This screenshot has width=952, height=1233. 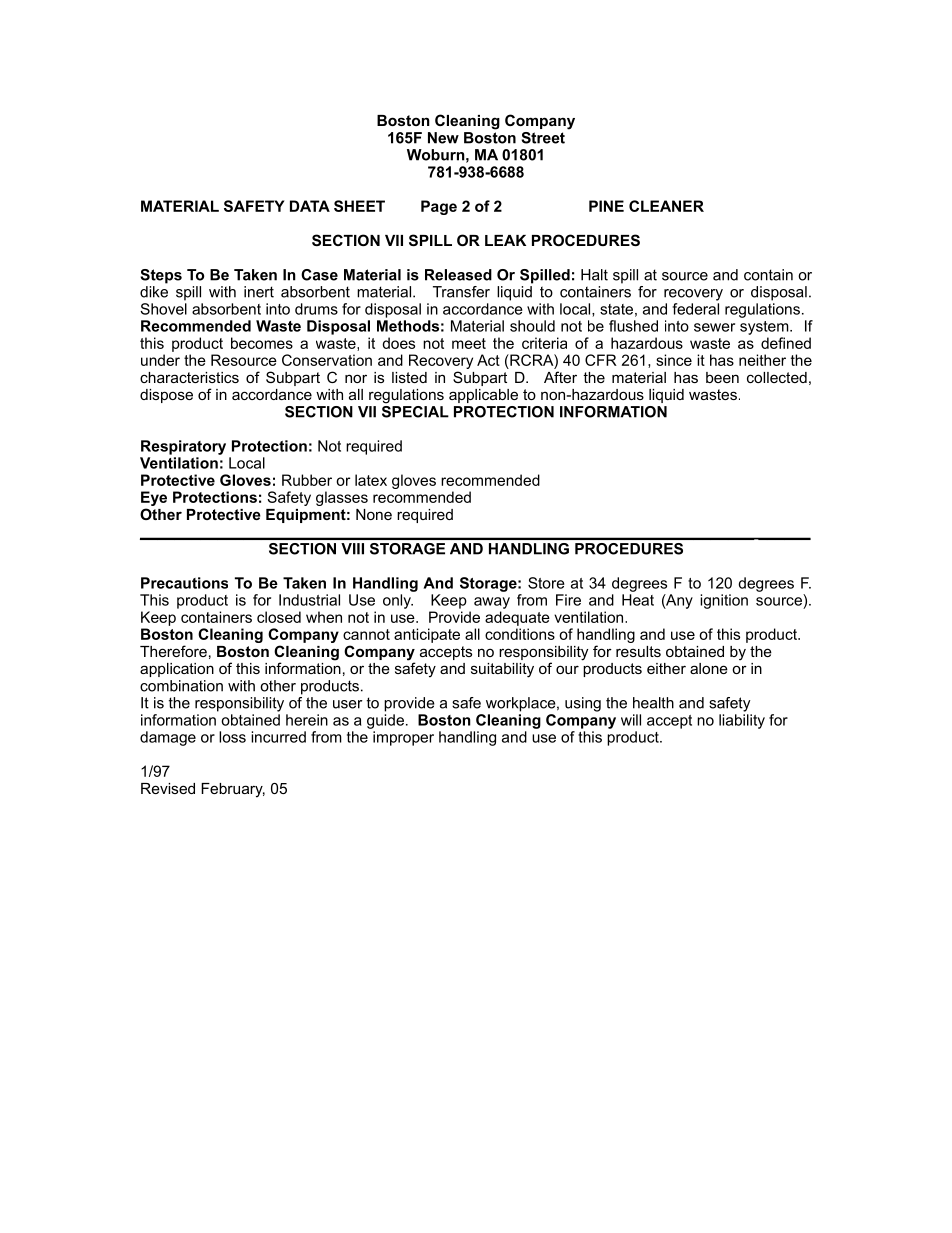 What do you see at coordinates (666, 206) in the screenshot?
I see `CLEANER` at bounding box center [666, 206].
